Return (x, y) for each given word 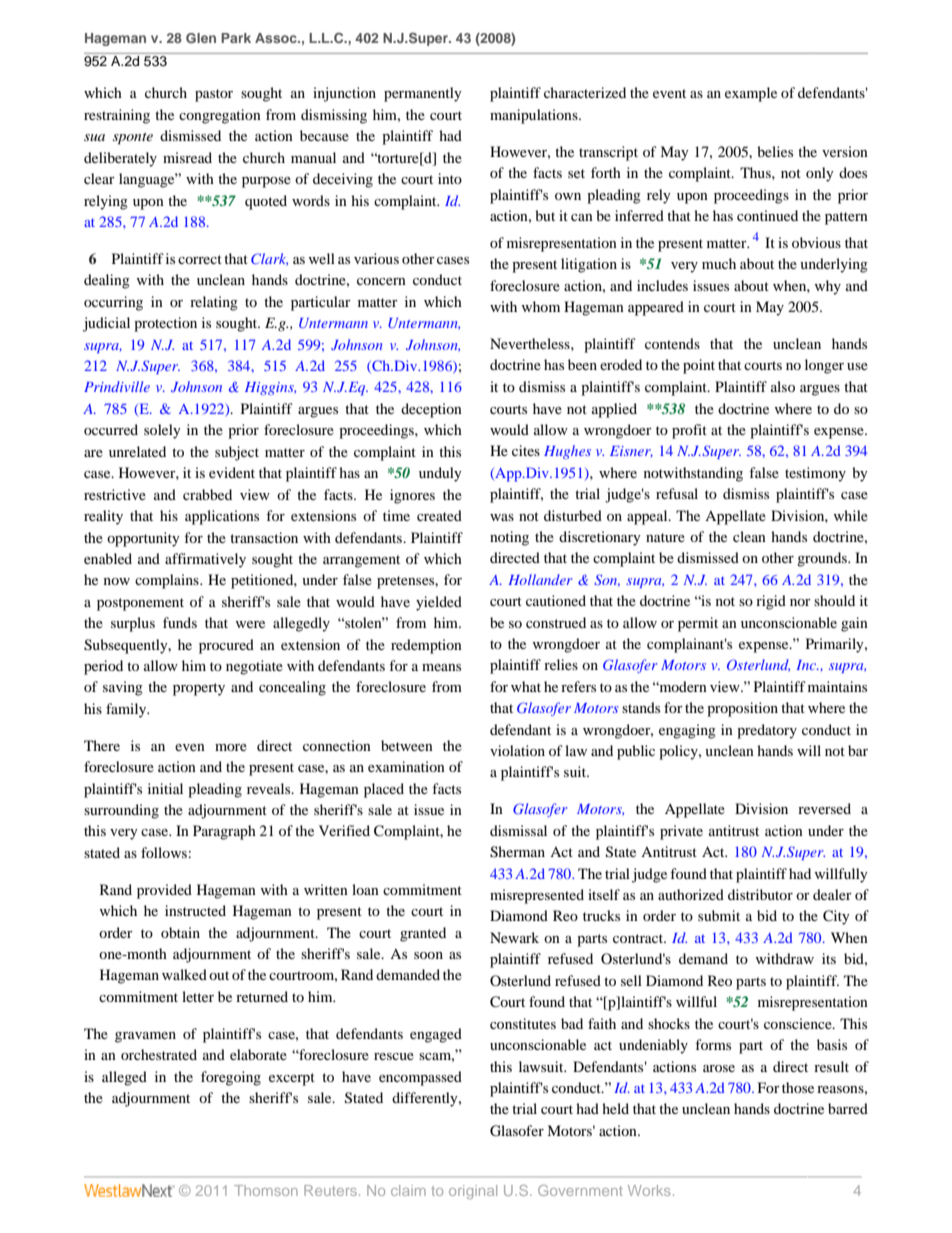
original (473, 1192)
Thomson (266, 1190)
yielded (439, 603)
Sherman (517, 852)
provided (164, 891)
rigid (771, 602)
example (751, 94)
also (783, 386)
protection (165, 324)
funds (180, 622)
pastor (214, 95)
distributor (760, 894)
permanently (423, 94)
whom (541, 306)
